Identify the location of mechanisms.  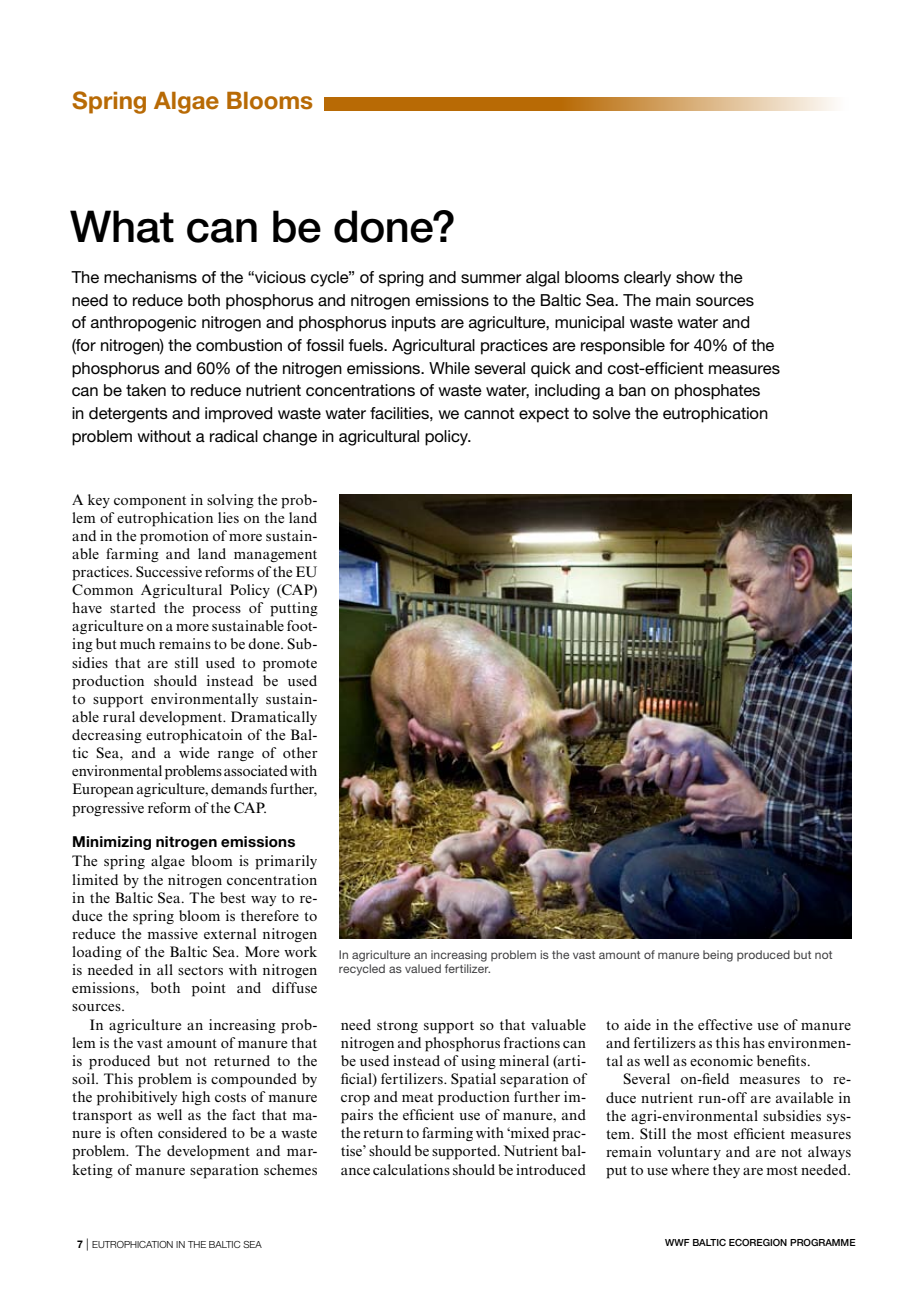
(150, 277).
